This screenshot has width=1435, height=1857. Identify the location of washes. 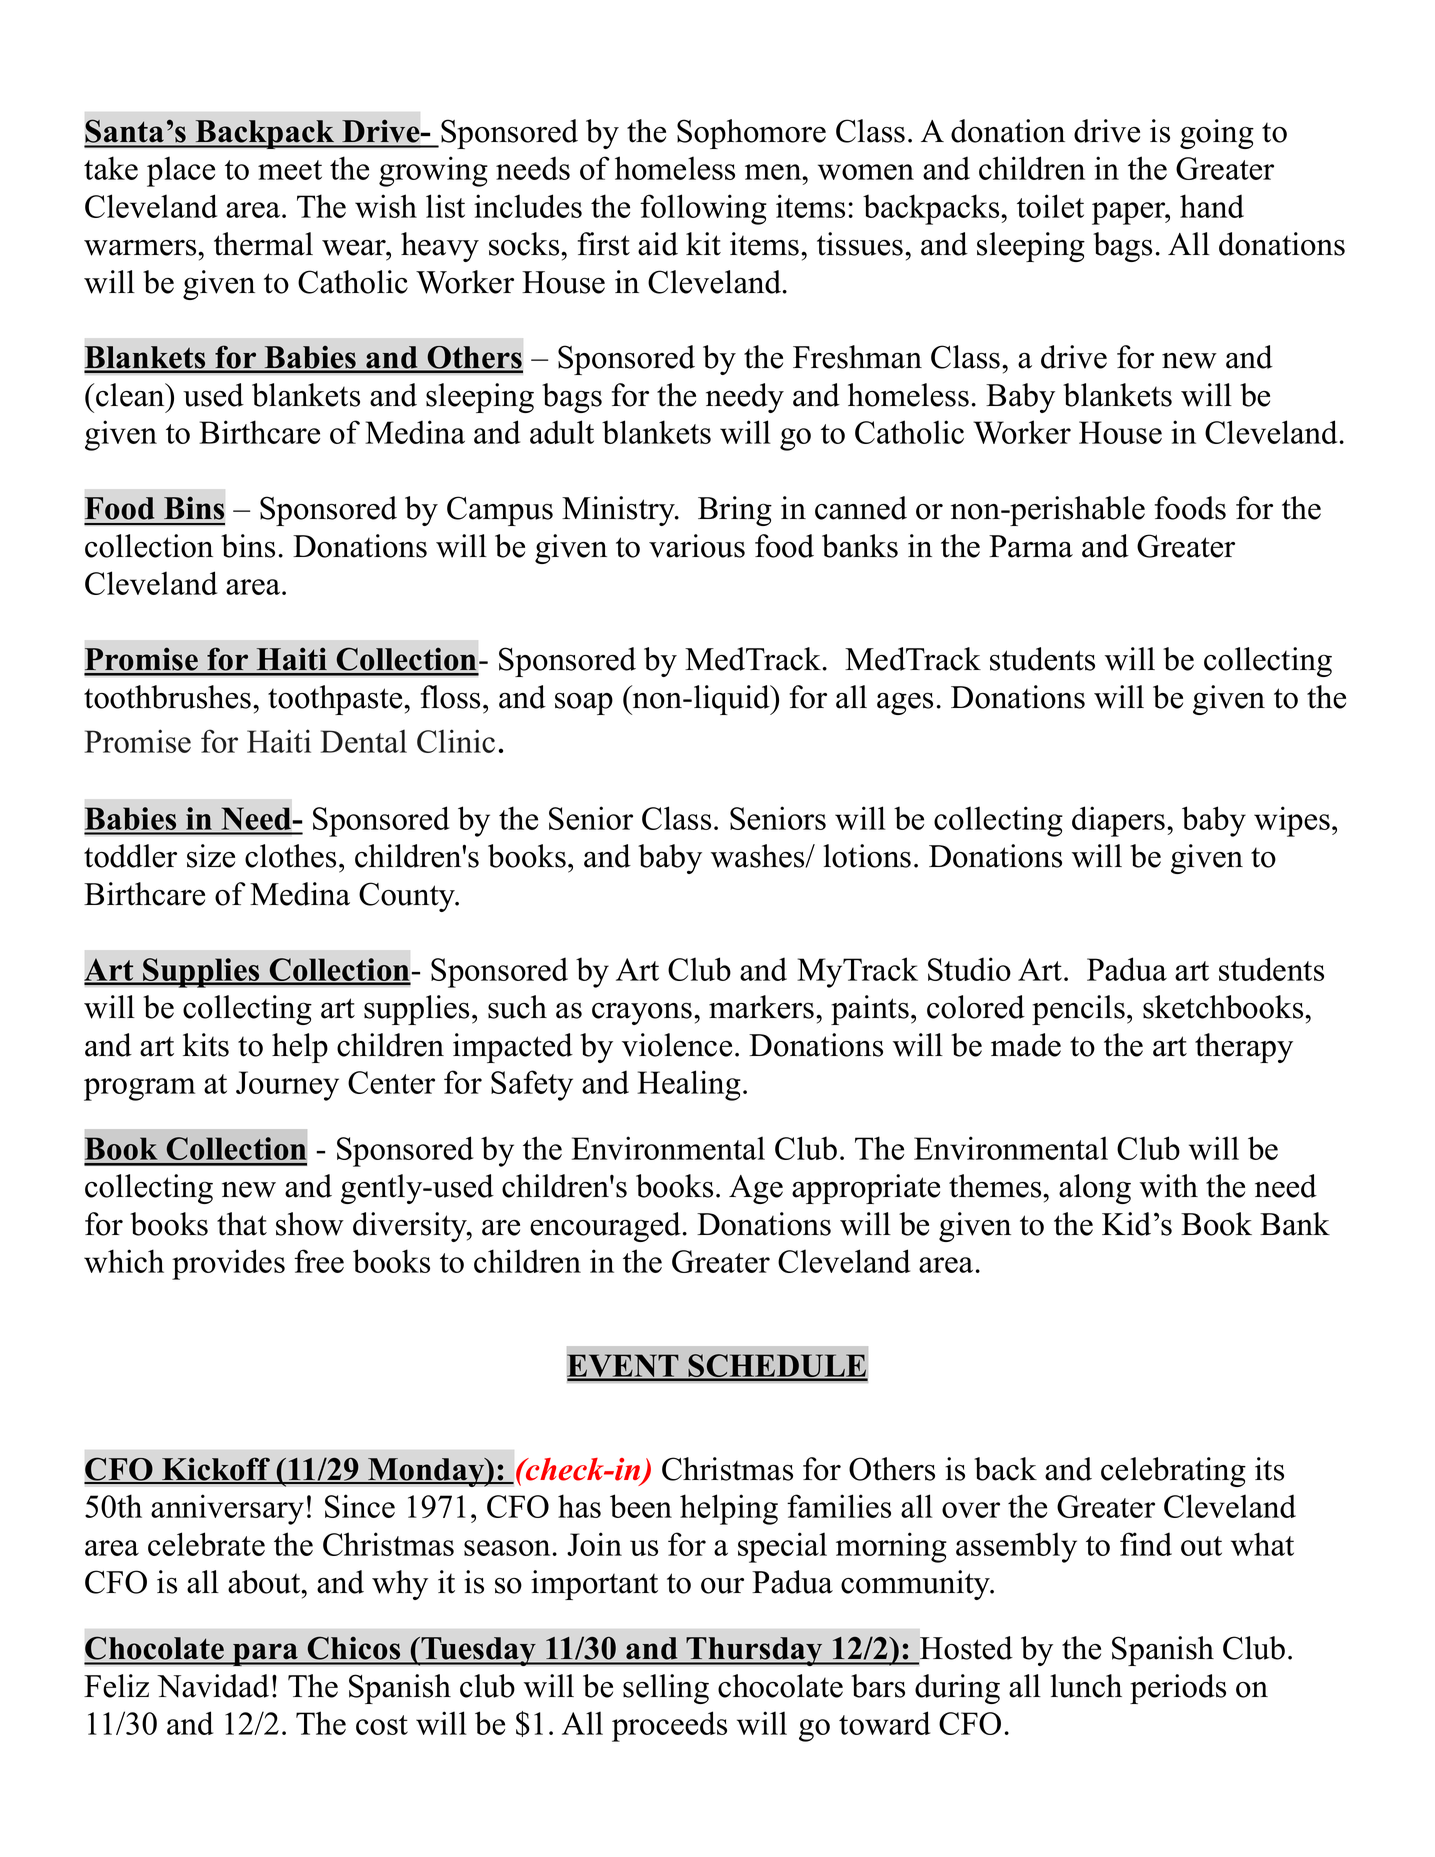
(759, 856).
